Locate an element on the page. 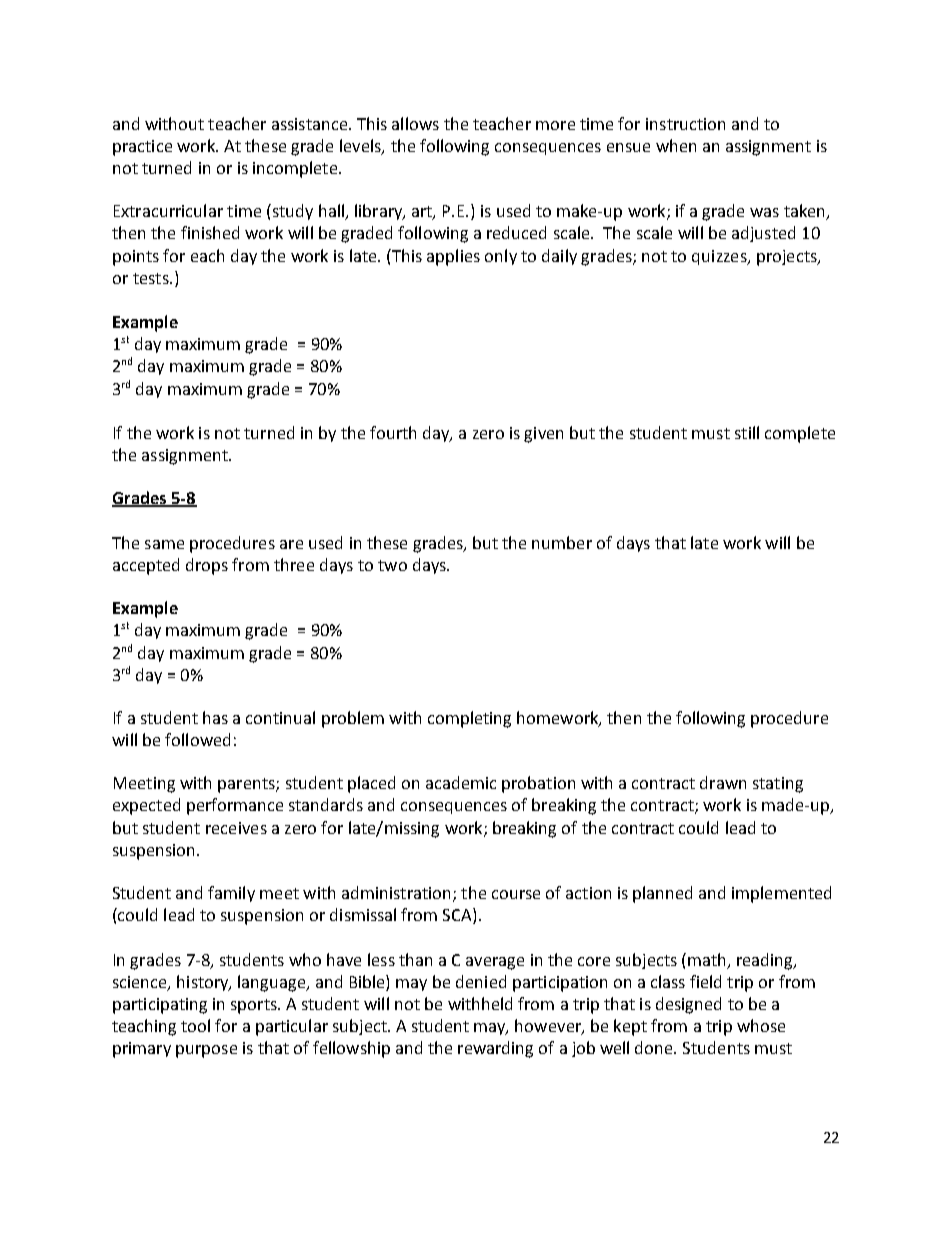 Image resolution: width=952 pixels, height=1233 pixels. tool is located at coordinates (195, 1025).
